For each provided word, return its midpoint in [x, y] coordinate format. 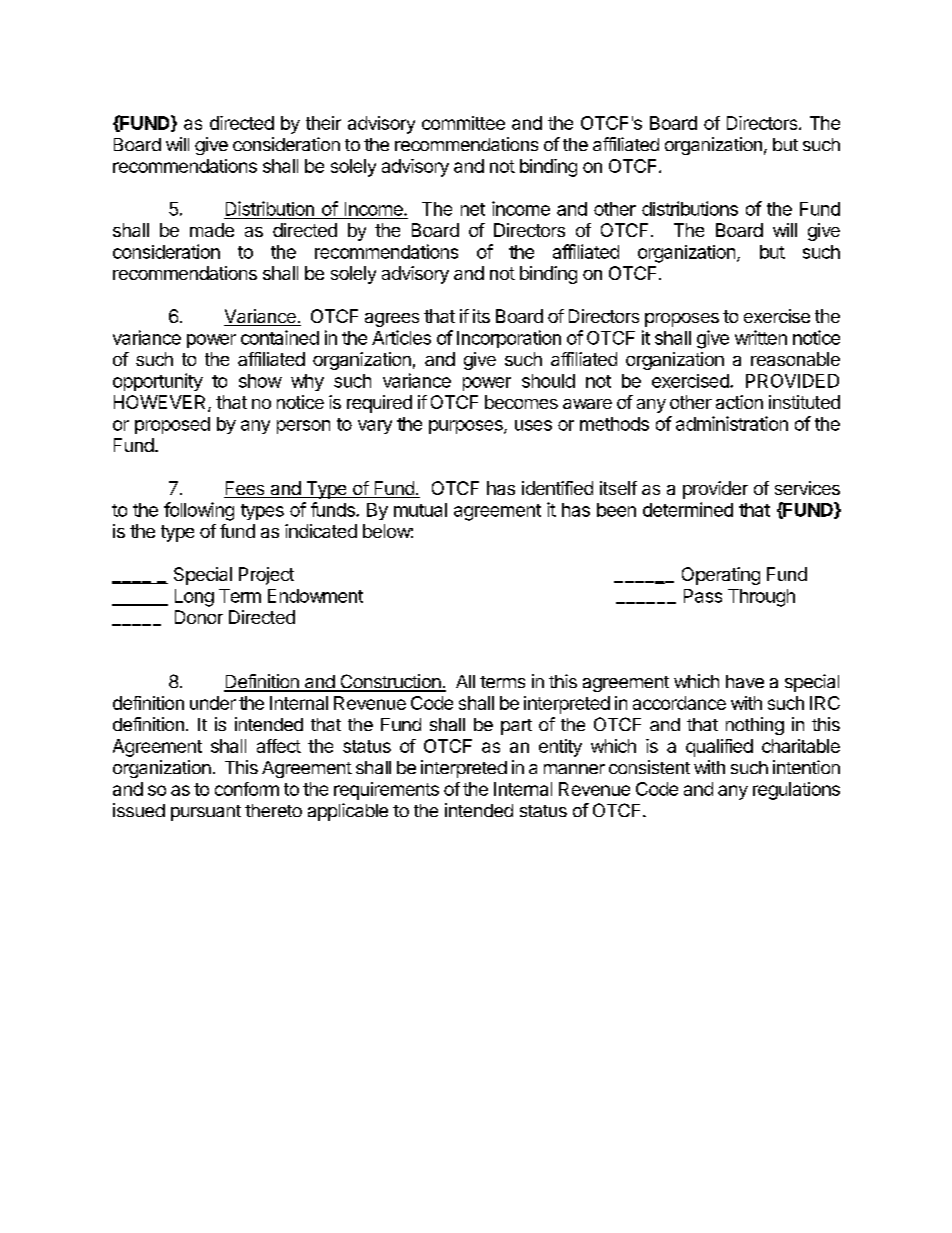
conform [247, 789]
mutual [420, 510]
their [323, 123]
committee [463, 123]
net [473, 209]
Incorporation [509, 339]
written [761, 337]
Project [266, 576]
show [260, 381]
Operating [721, 576]
